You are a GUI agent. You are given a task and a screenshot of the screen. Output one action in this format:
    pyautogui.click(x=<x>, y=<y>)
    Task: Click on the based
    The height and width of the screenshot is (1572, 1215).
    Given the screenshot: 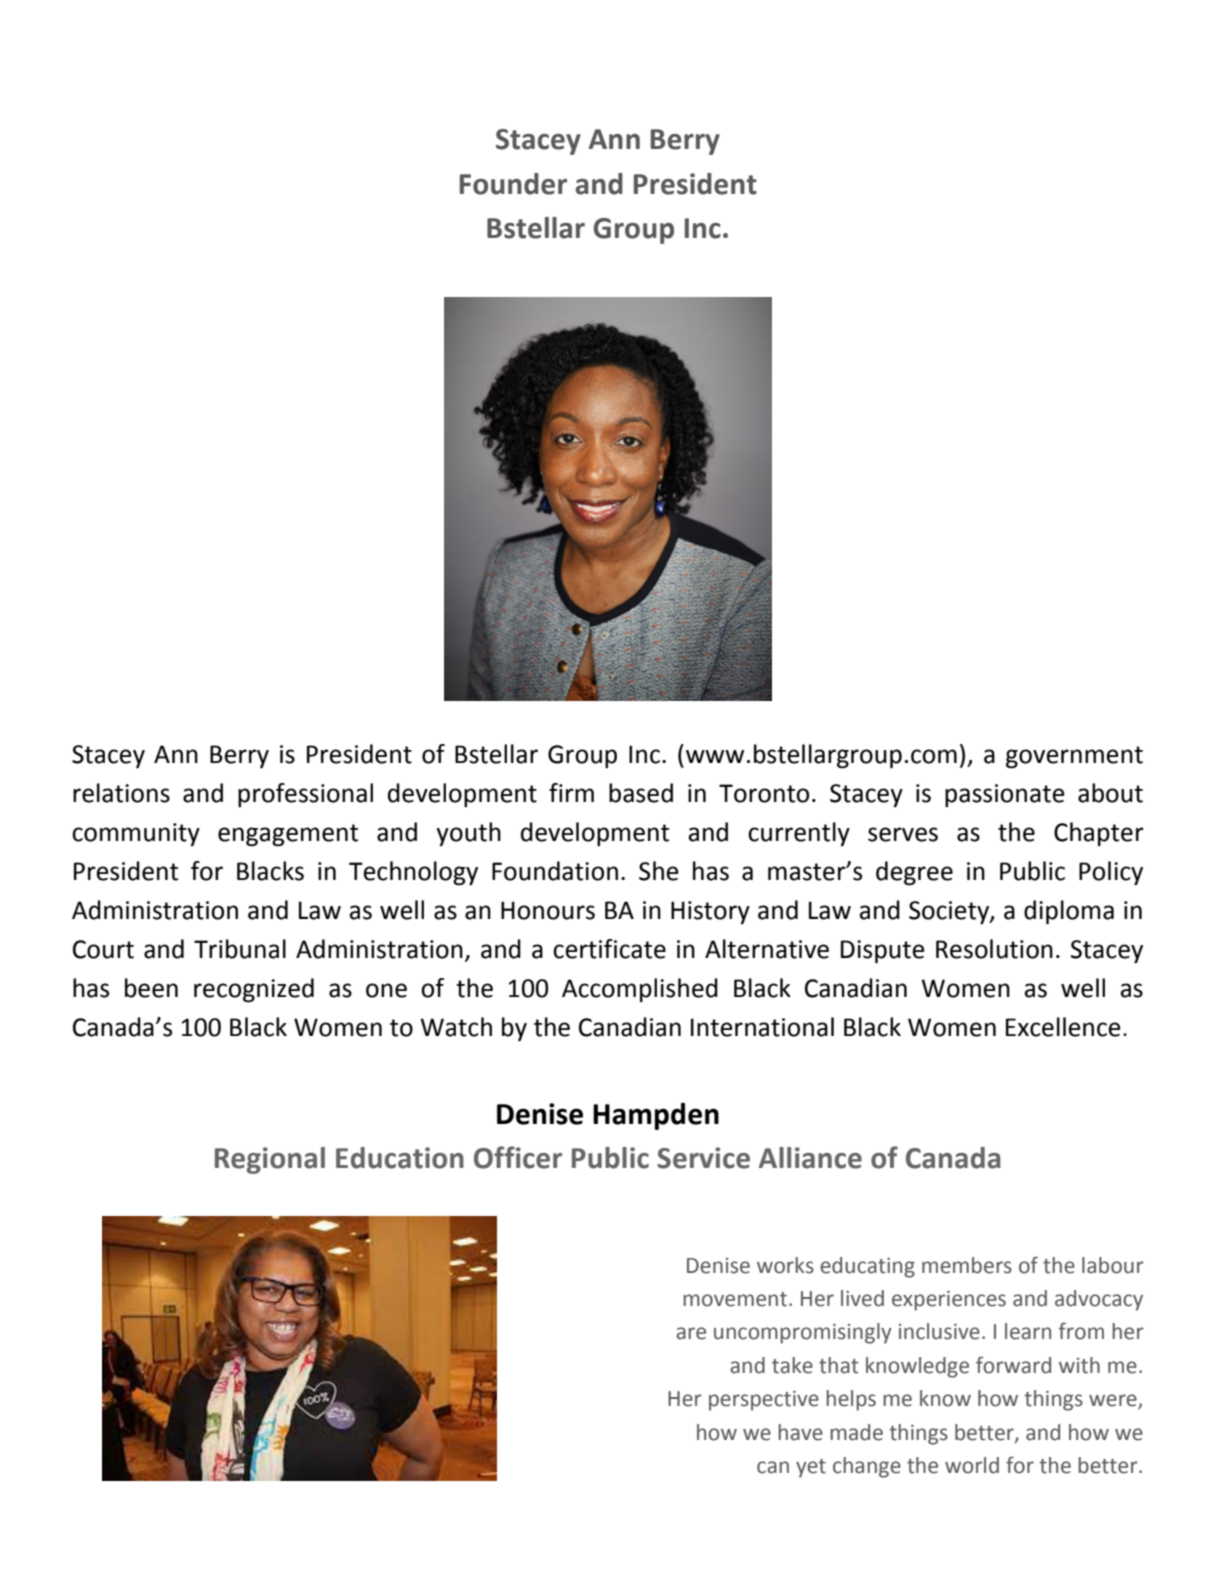 What is the action you would take?
    pyautogui.click(x=641, y=793)
